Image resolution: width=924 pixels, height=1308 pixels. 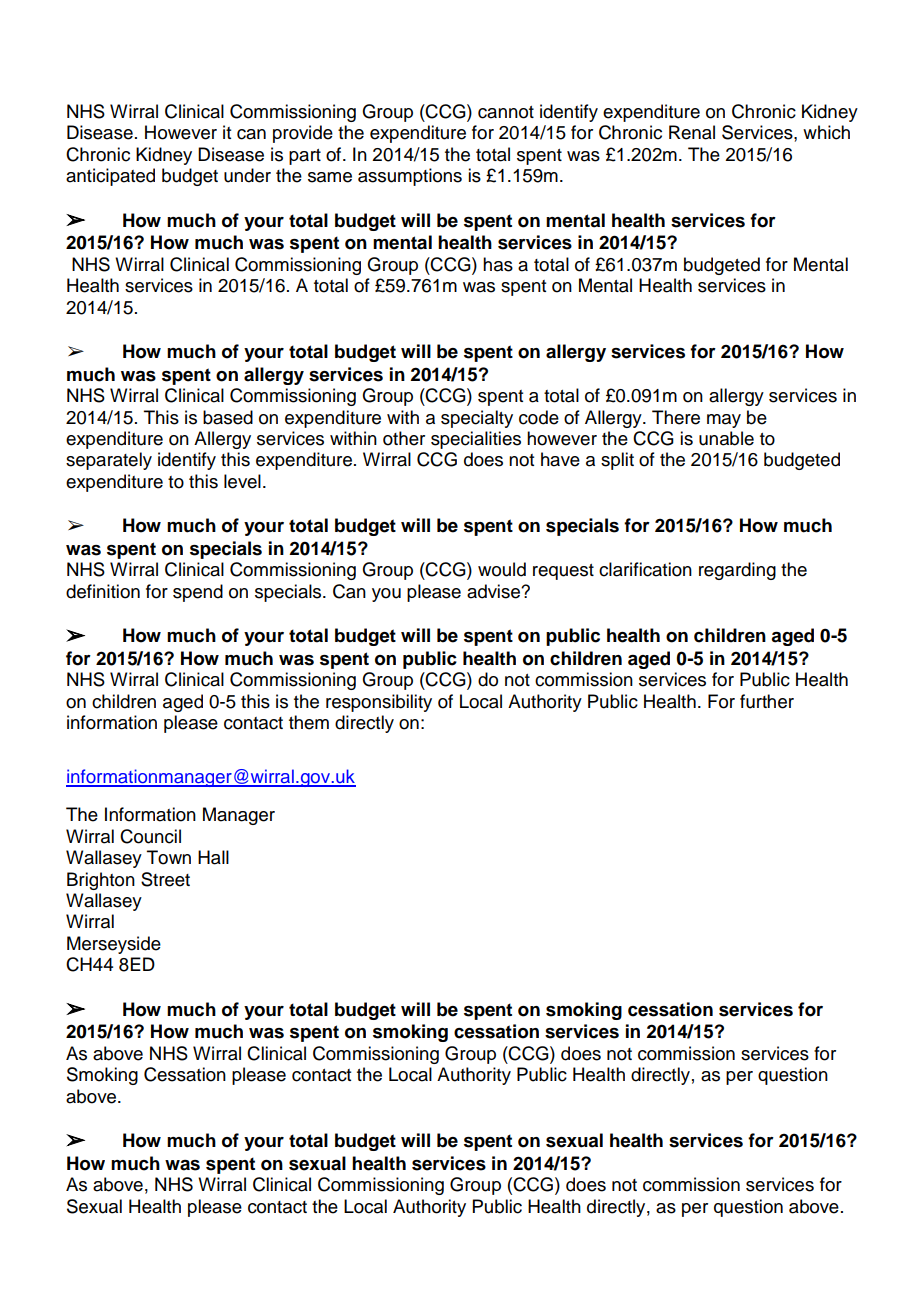 I want to click on further, so click(x=767, y=701).
